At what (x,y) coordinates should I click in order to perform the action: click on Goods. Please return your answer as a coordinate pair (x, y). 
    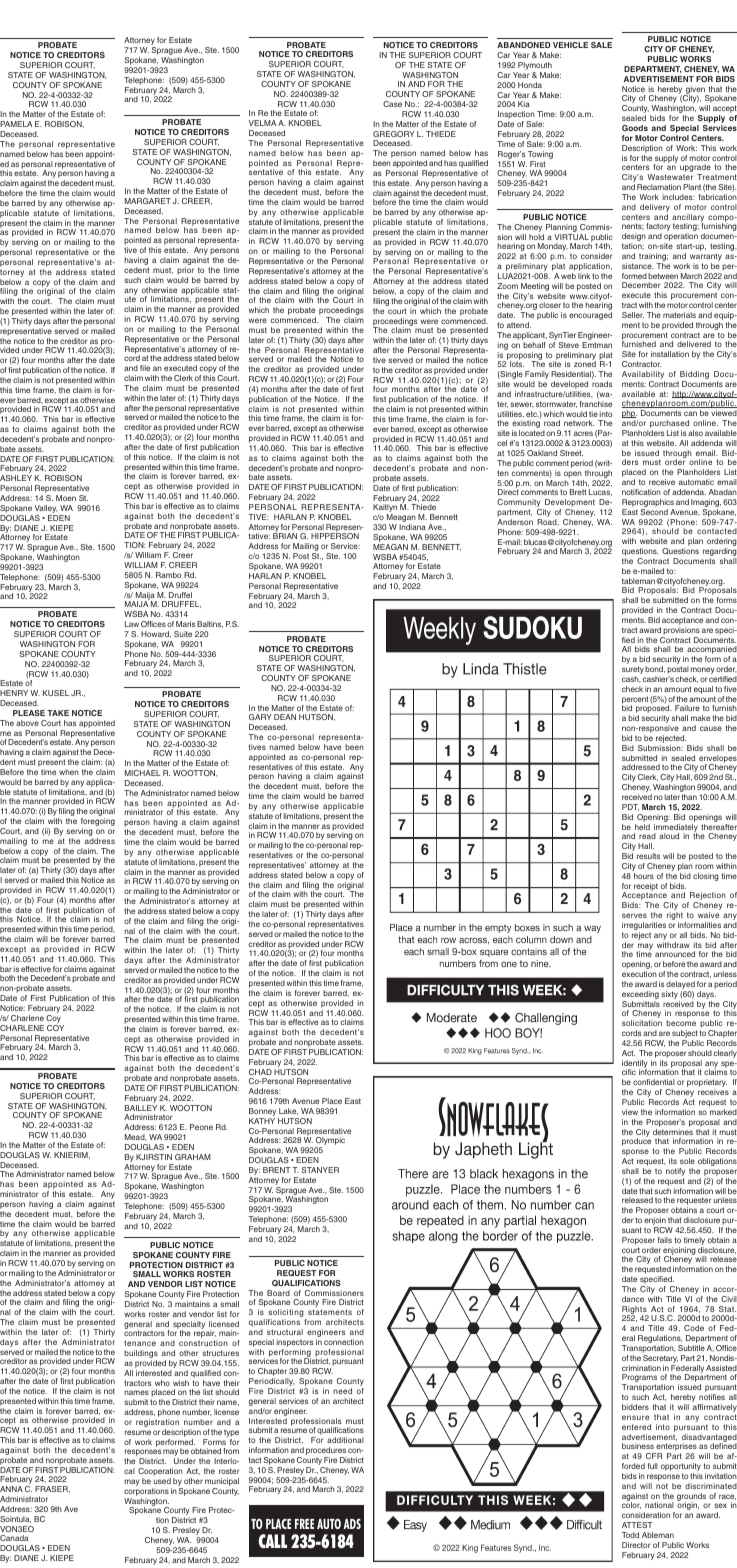
    Looking at the image, I should click on (635, 128).
